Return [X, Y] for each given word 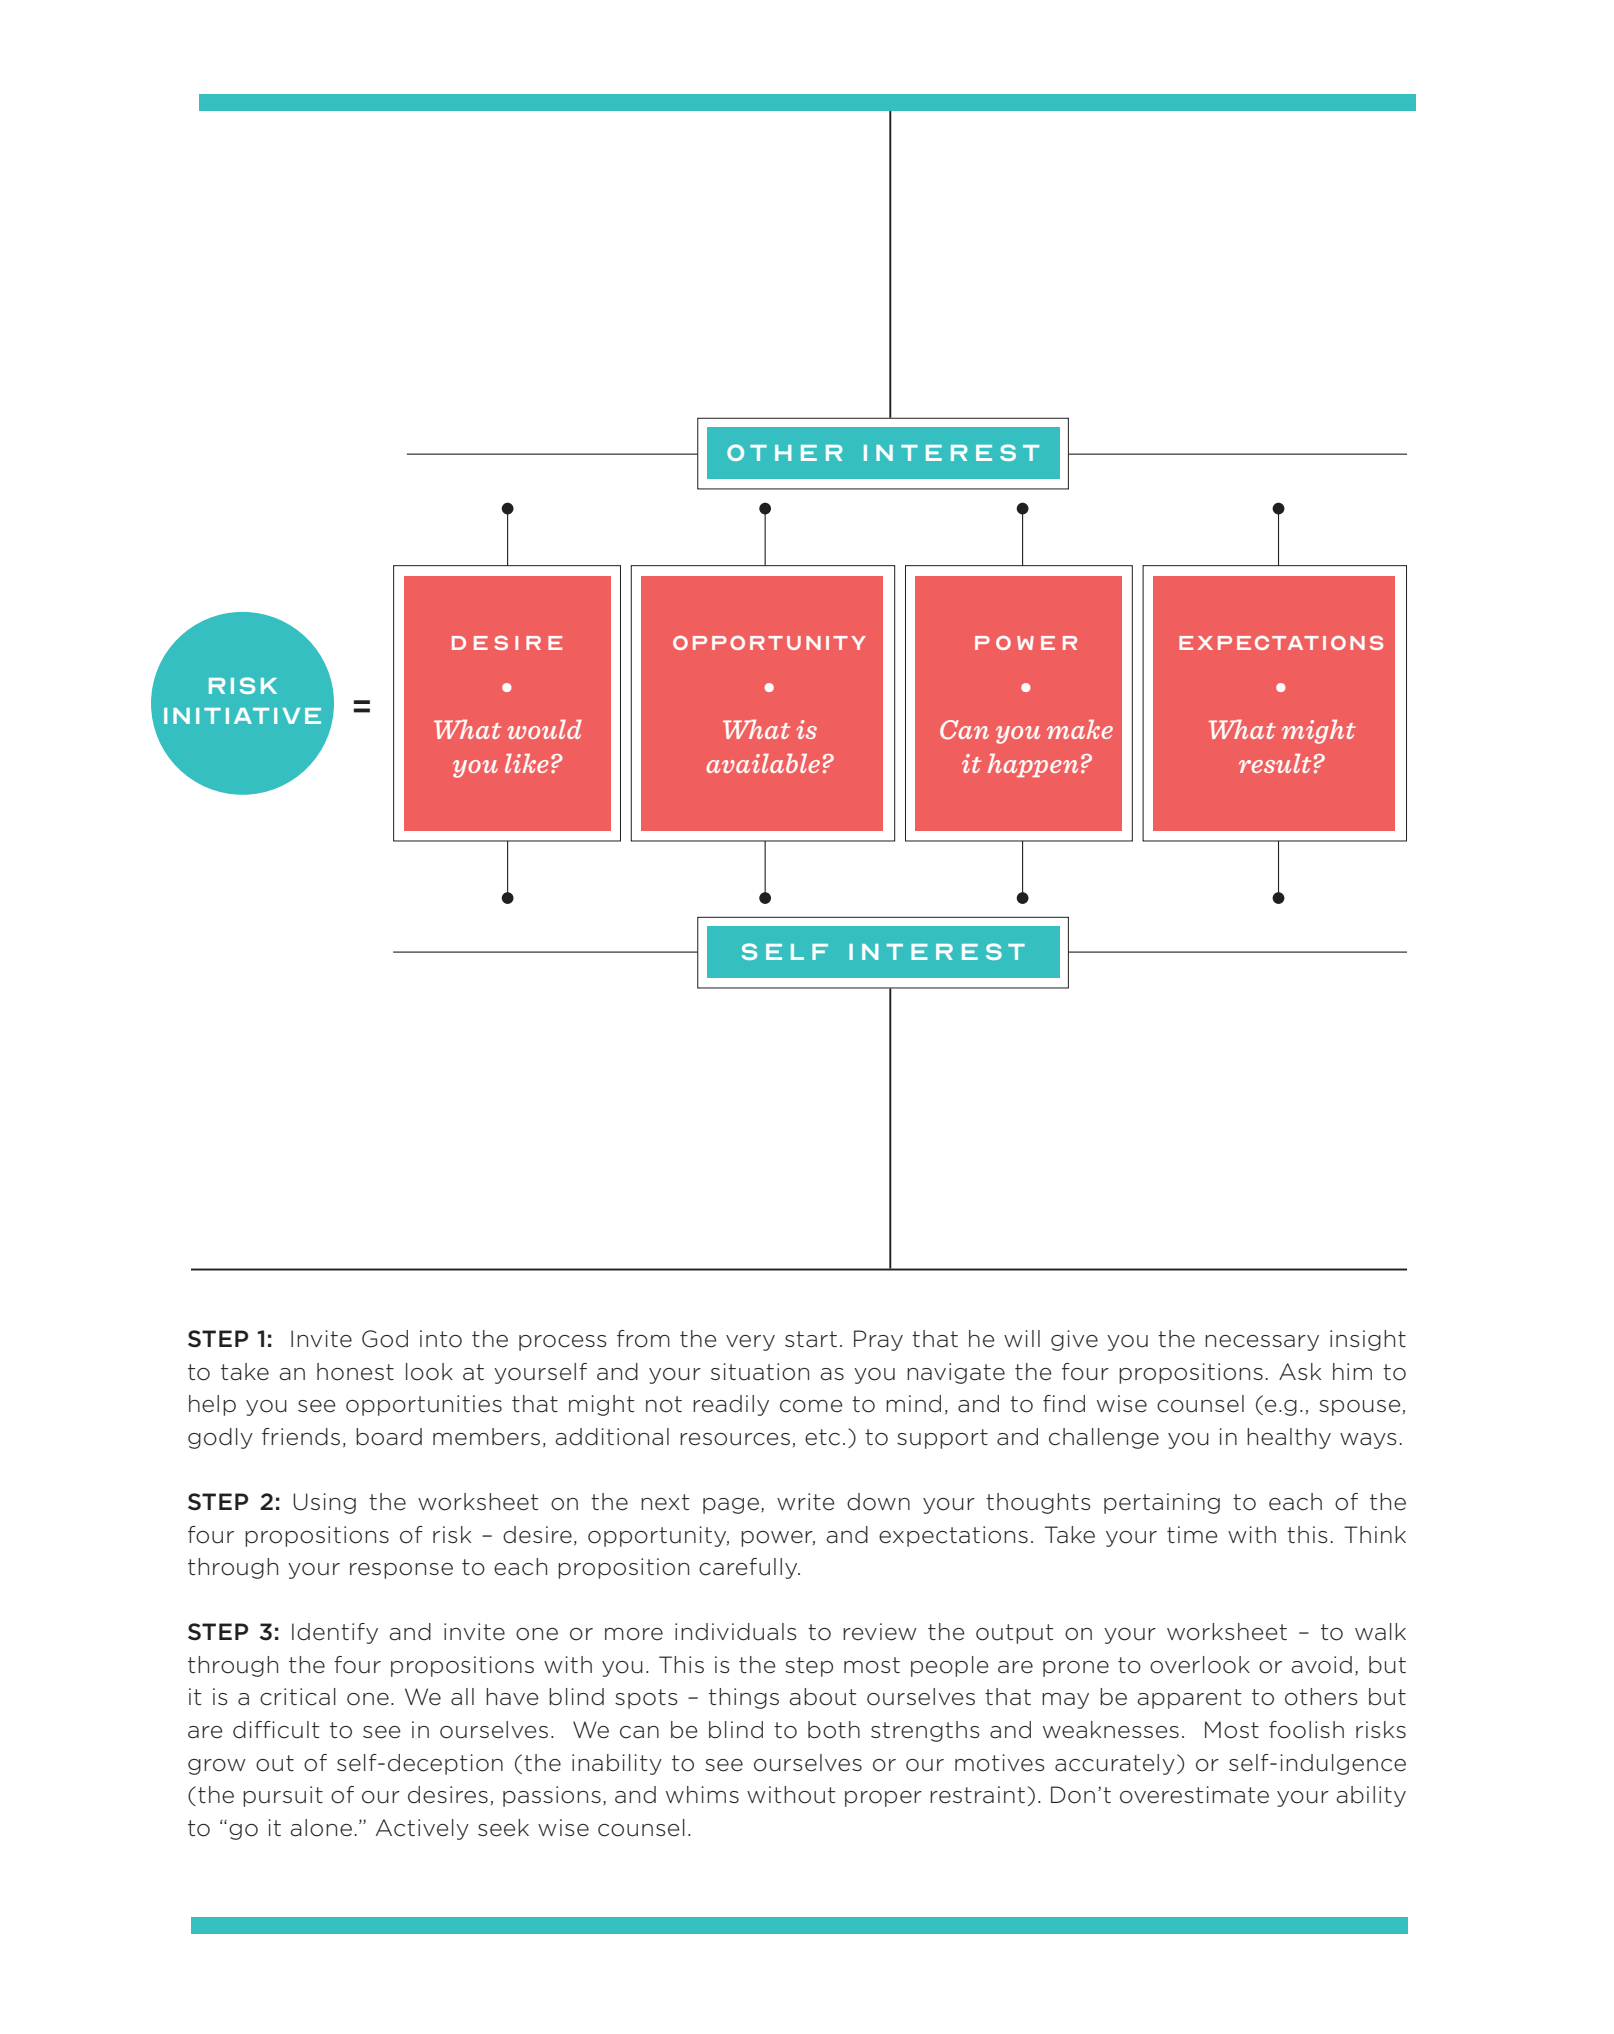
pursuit [283, 1796]
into [441, 1339]
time [1192, 1535]
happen [1033, 765]
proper [883, 1799]
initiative [242, 716]
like [527, 763]
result [1275, 763]
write [806, 1502]
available [763, 763]
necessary [1262, 1343]
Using [324, 1503]
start [811, 1339]
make [1080, 729]
